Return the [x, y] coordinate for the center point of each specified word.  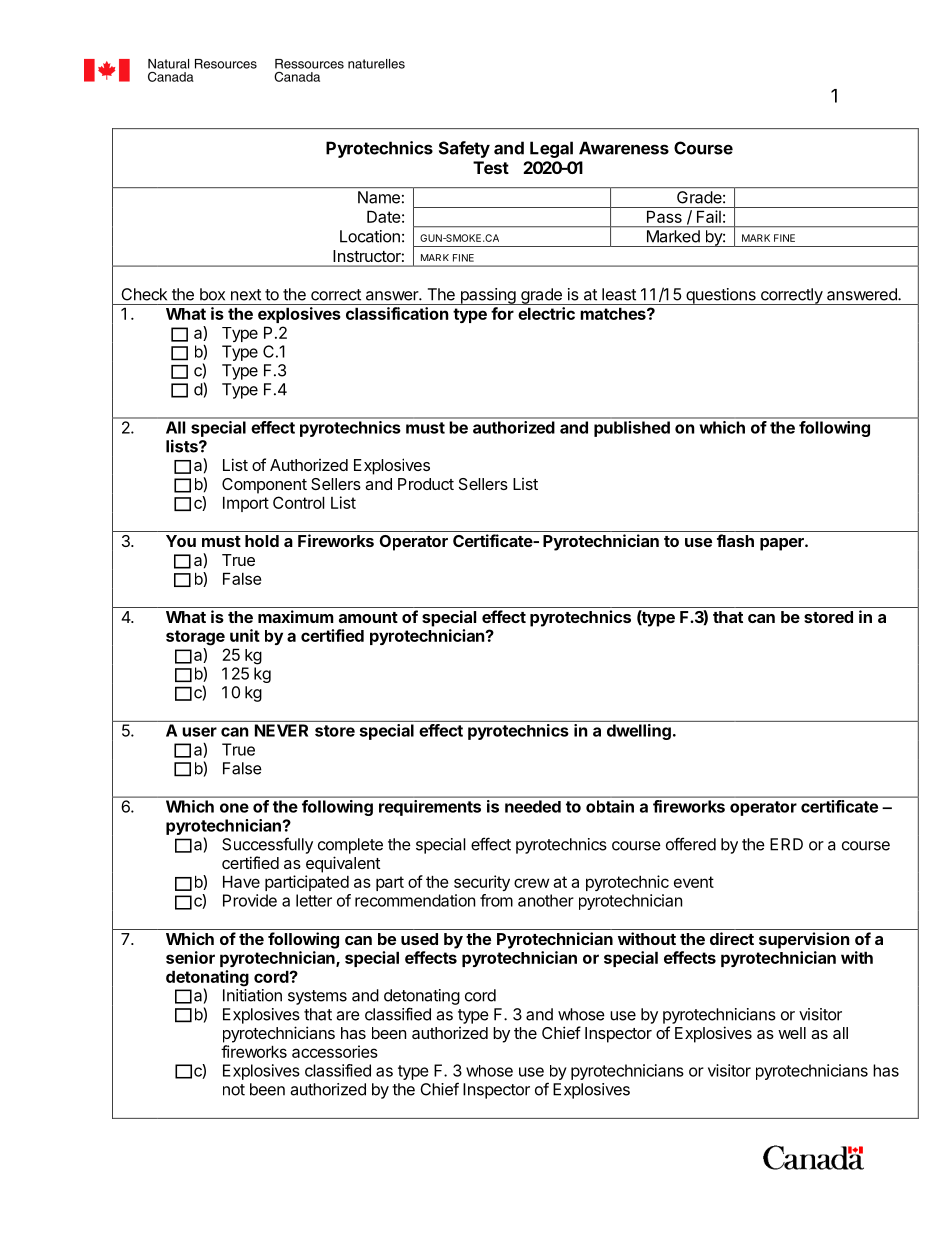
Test [491, 167]
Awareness [624, 148]
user [199, 732]
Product [426, 484]
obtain [610, 806]
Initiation [252, 995]
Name [379, 197]
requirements [430, 808]
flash [735, 540]
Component [264, 486]
